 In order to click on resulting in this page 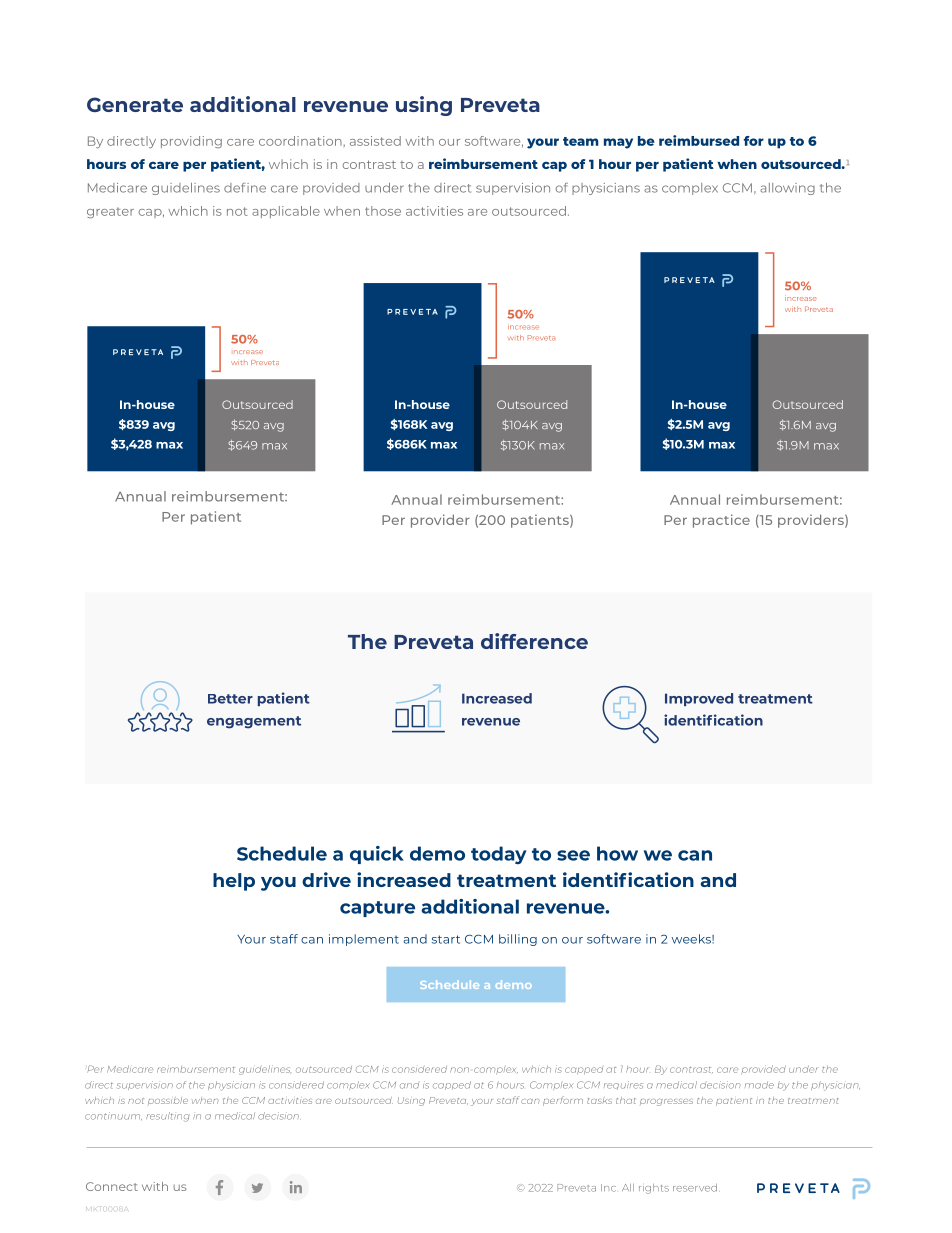, I will do `click(168, 1117)`.
